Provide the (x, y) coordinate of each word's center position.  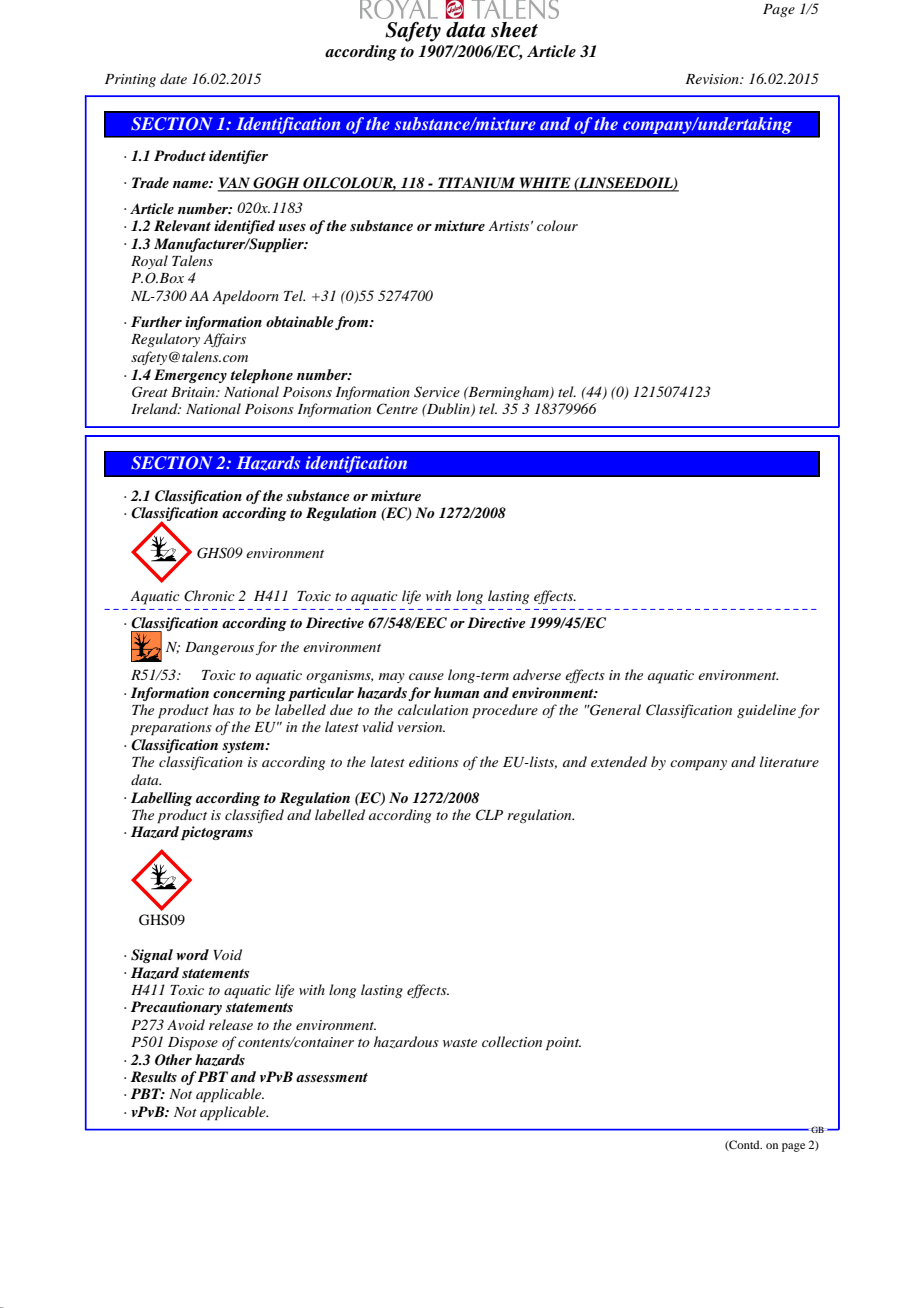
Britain (194, 392)
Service (437, 392)
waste (460, 1043)
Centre (397, 409)
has (223, 709)
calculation (433, 709)
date (173, 78)
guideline (766, 711)
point (563, 1044)
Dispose (193, 1044)
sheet (514, 30)
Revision (713, 79)
